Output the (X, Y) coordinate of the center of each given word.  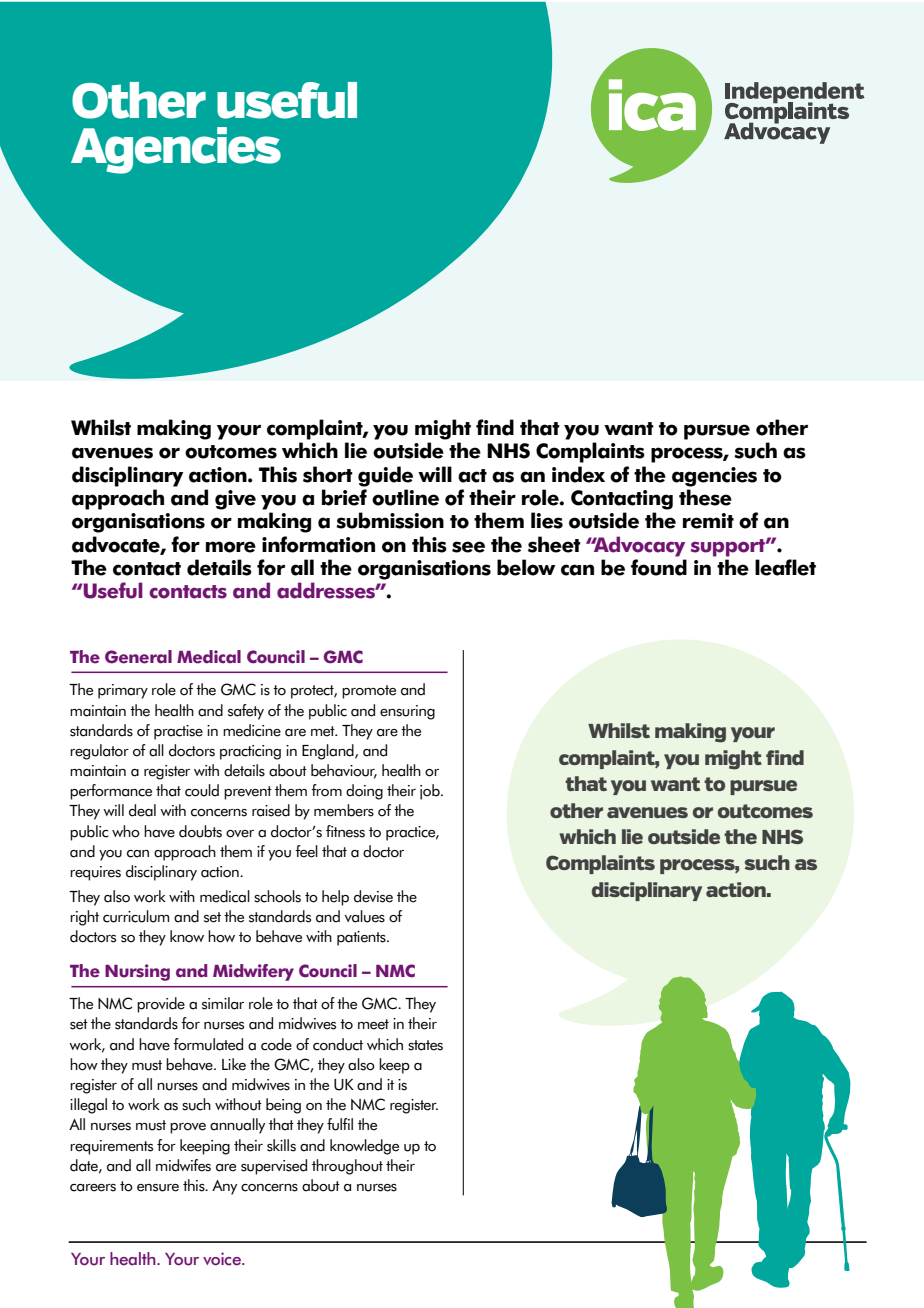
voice (223, 1259)
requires (95, 873)
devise (373, 896)
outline (405, 497)
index (578, 474)
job (431, 792)
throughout (347, 1167)
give (235, 500)
